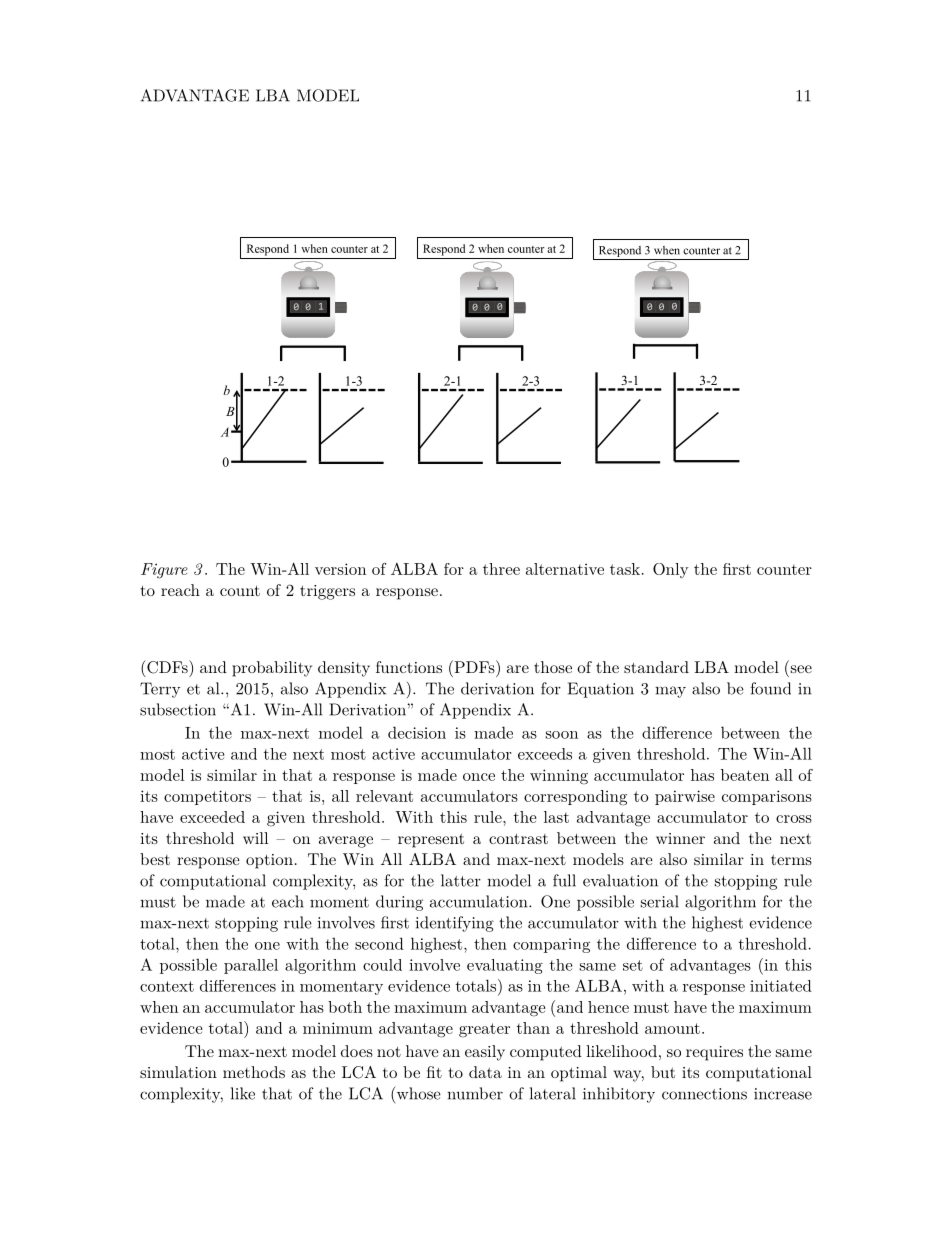  Describe the element at coordinates (660, 901) in the document. I see `serial` at that location.
